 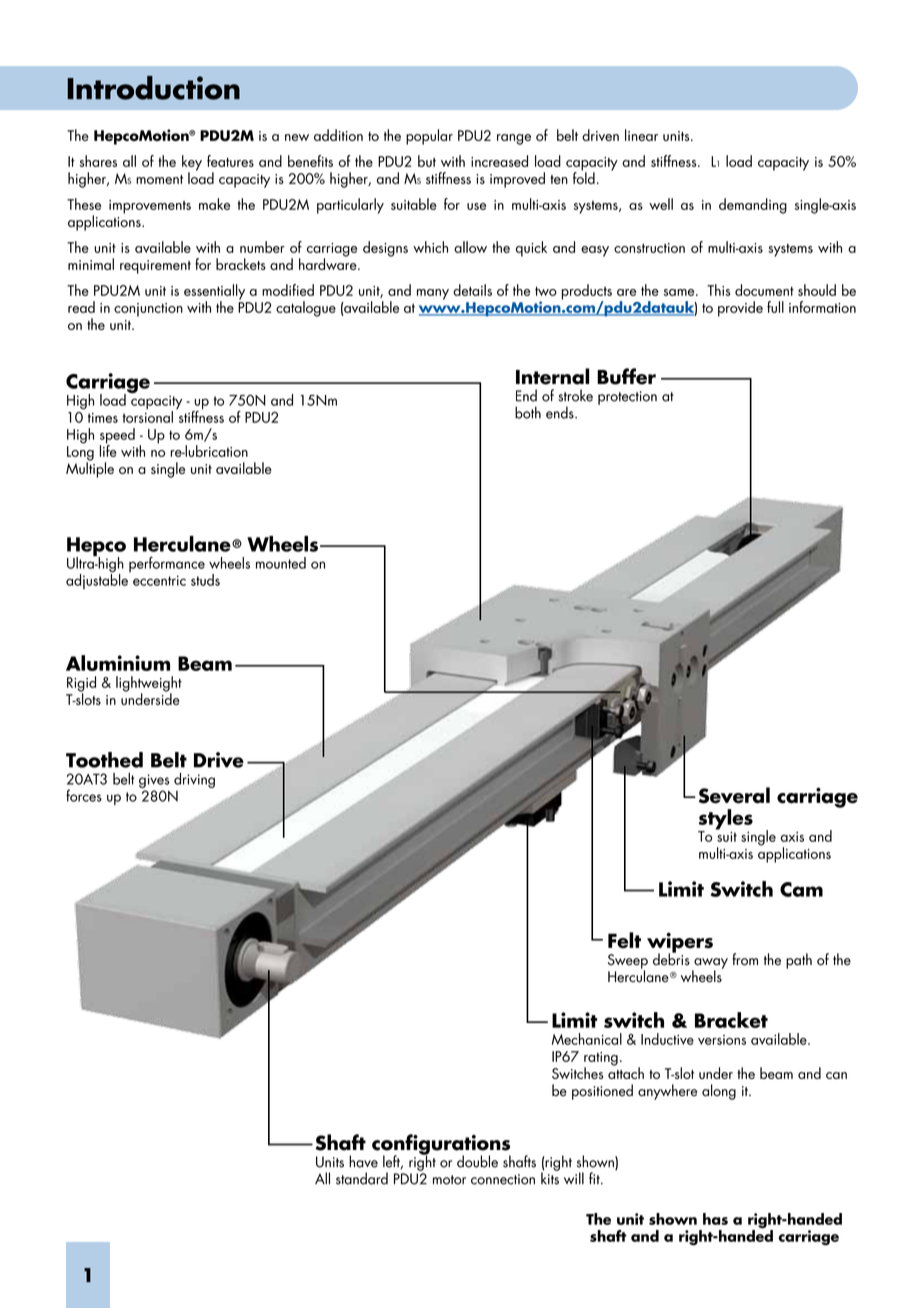 I want to click on motor, so click(x=449, y=1180).
